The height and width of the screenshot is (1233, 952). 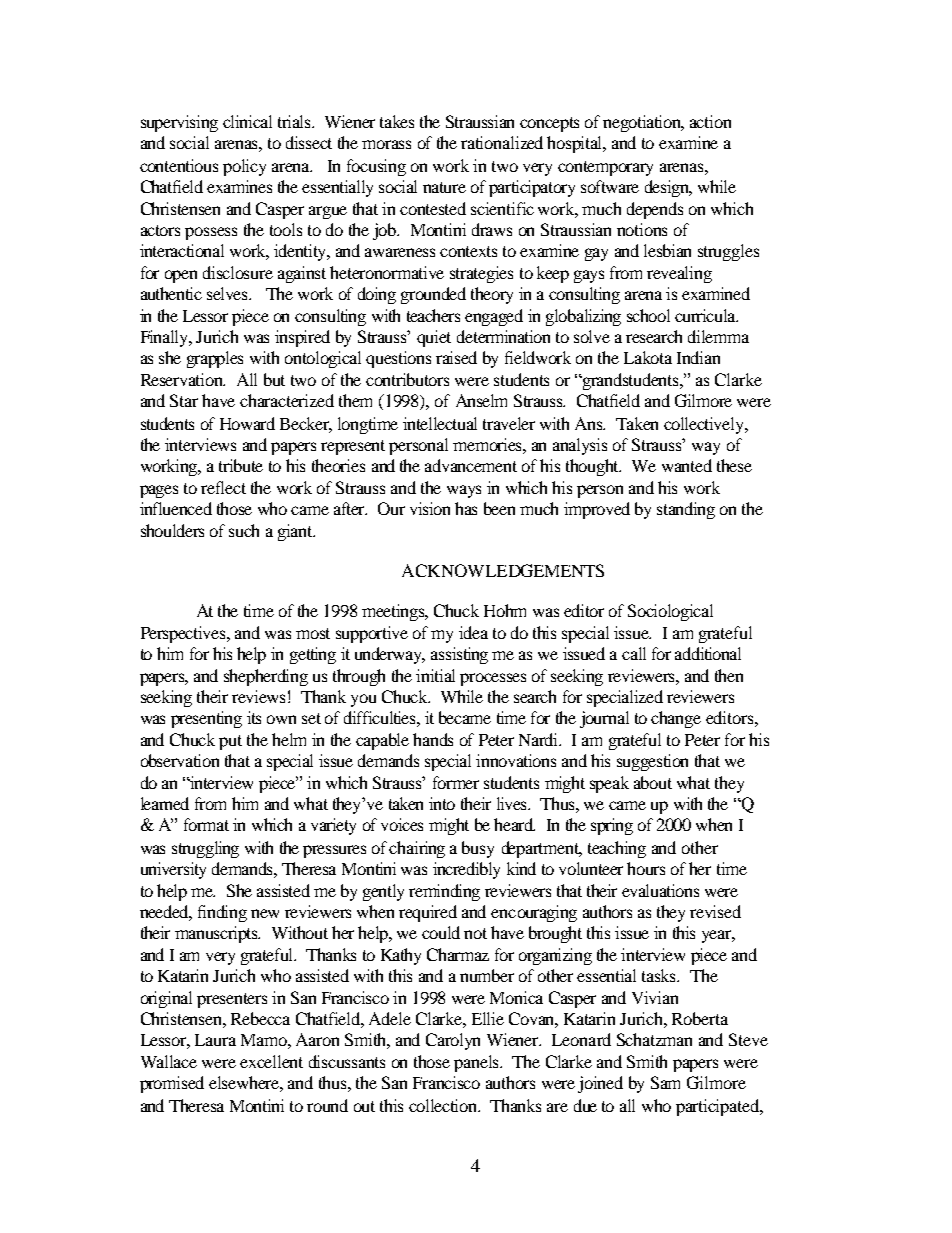 I want to click on idea, so click(x=473, y=632).
